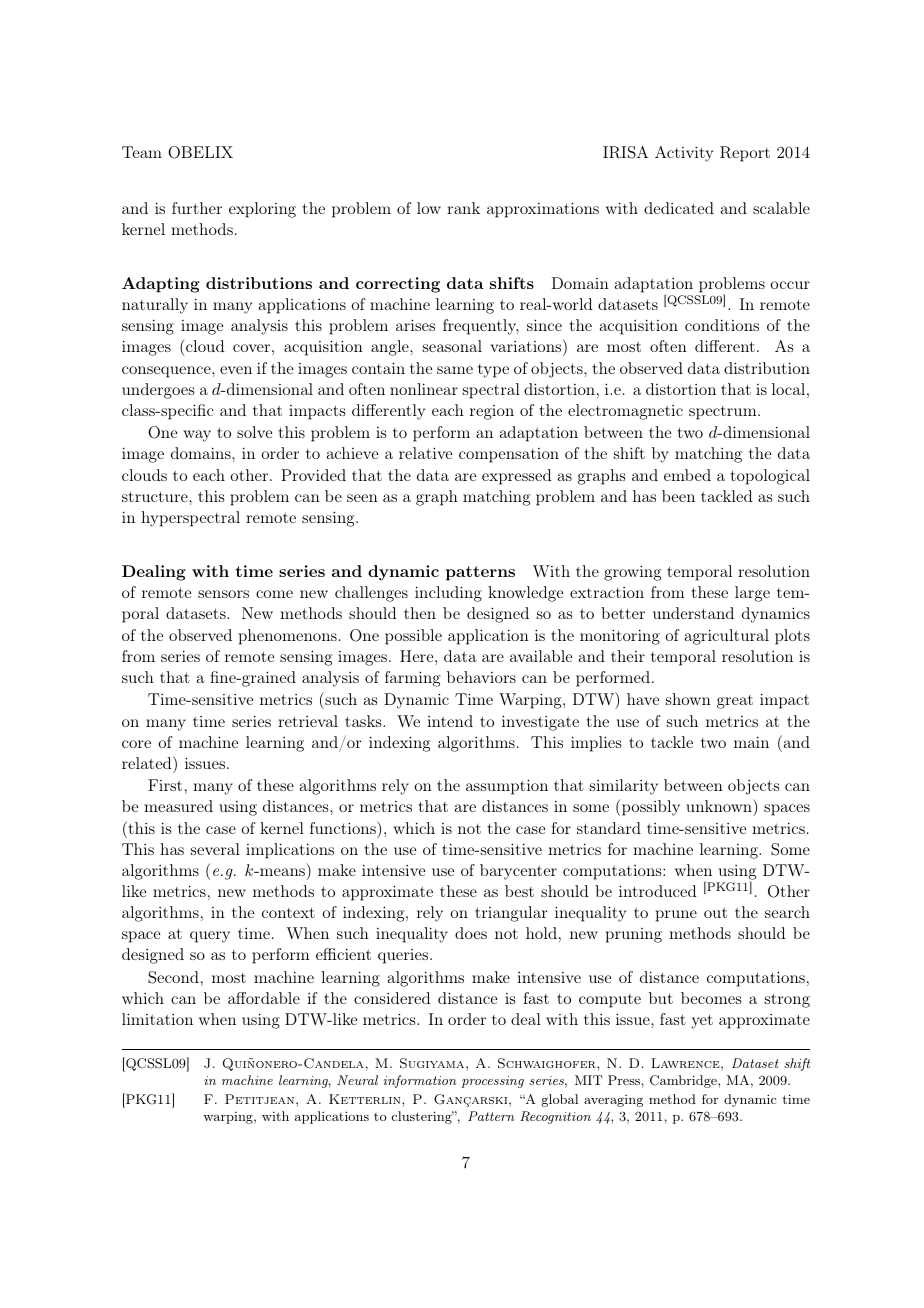 This page has height=1308, width=924. What do you see at coordinates (156, 497) in the page?
I see `structure` at bounding box center [156, 497].
